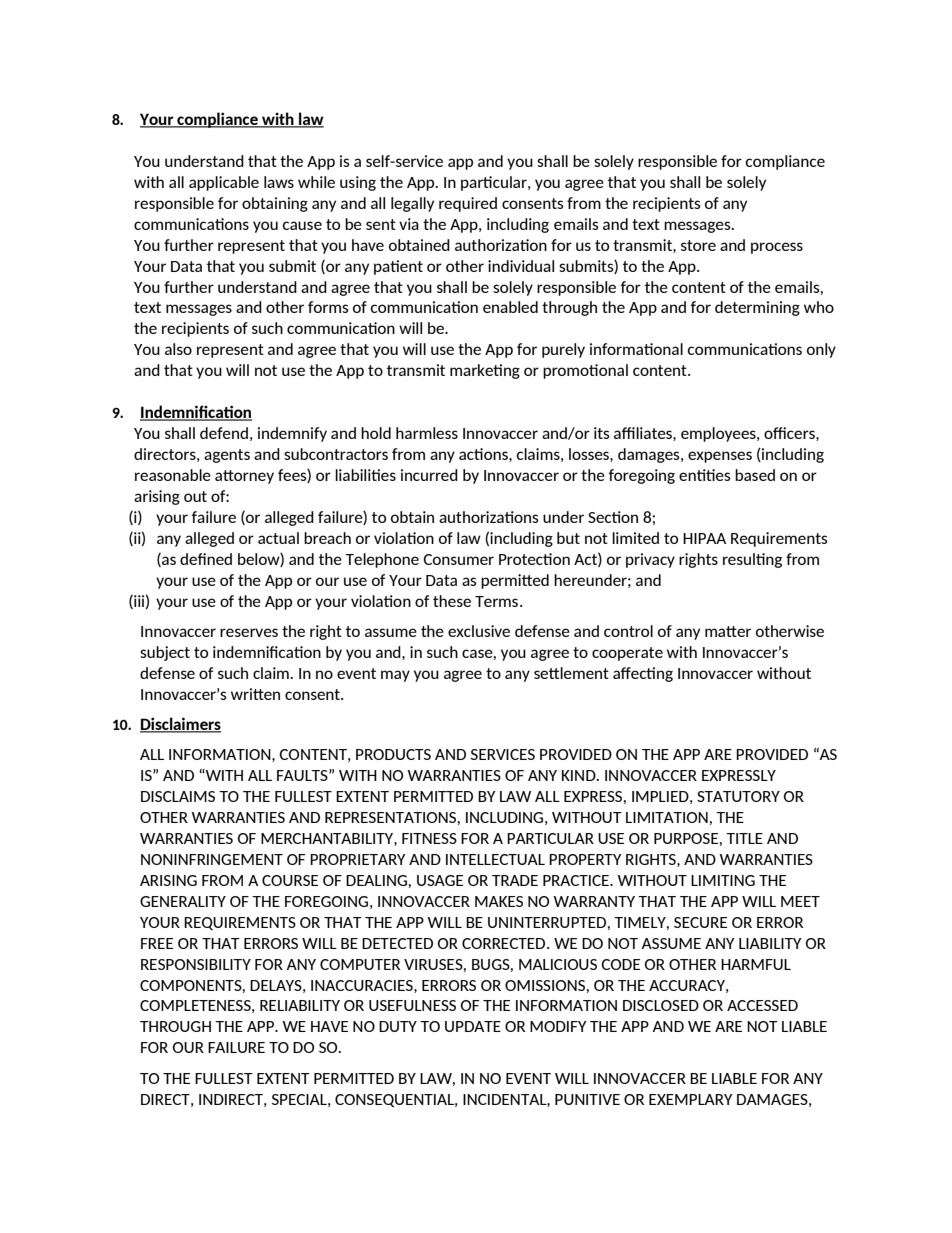  Describe the element at coordinates (290, 880) in the page. I see `COURSE` at that location.
